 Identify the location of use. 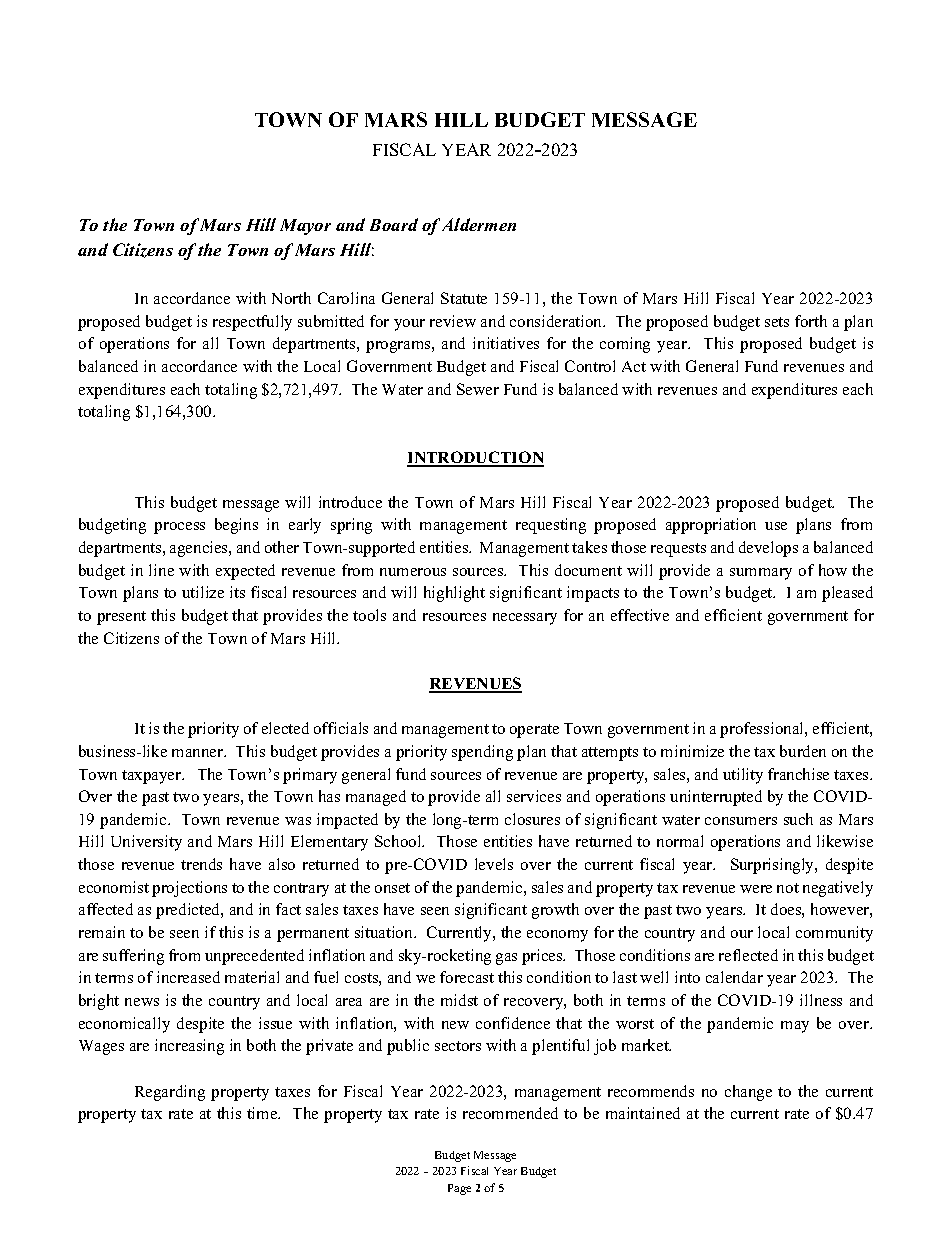
(776, 526).
